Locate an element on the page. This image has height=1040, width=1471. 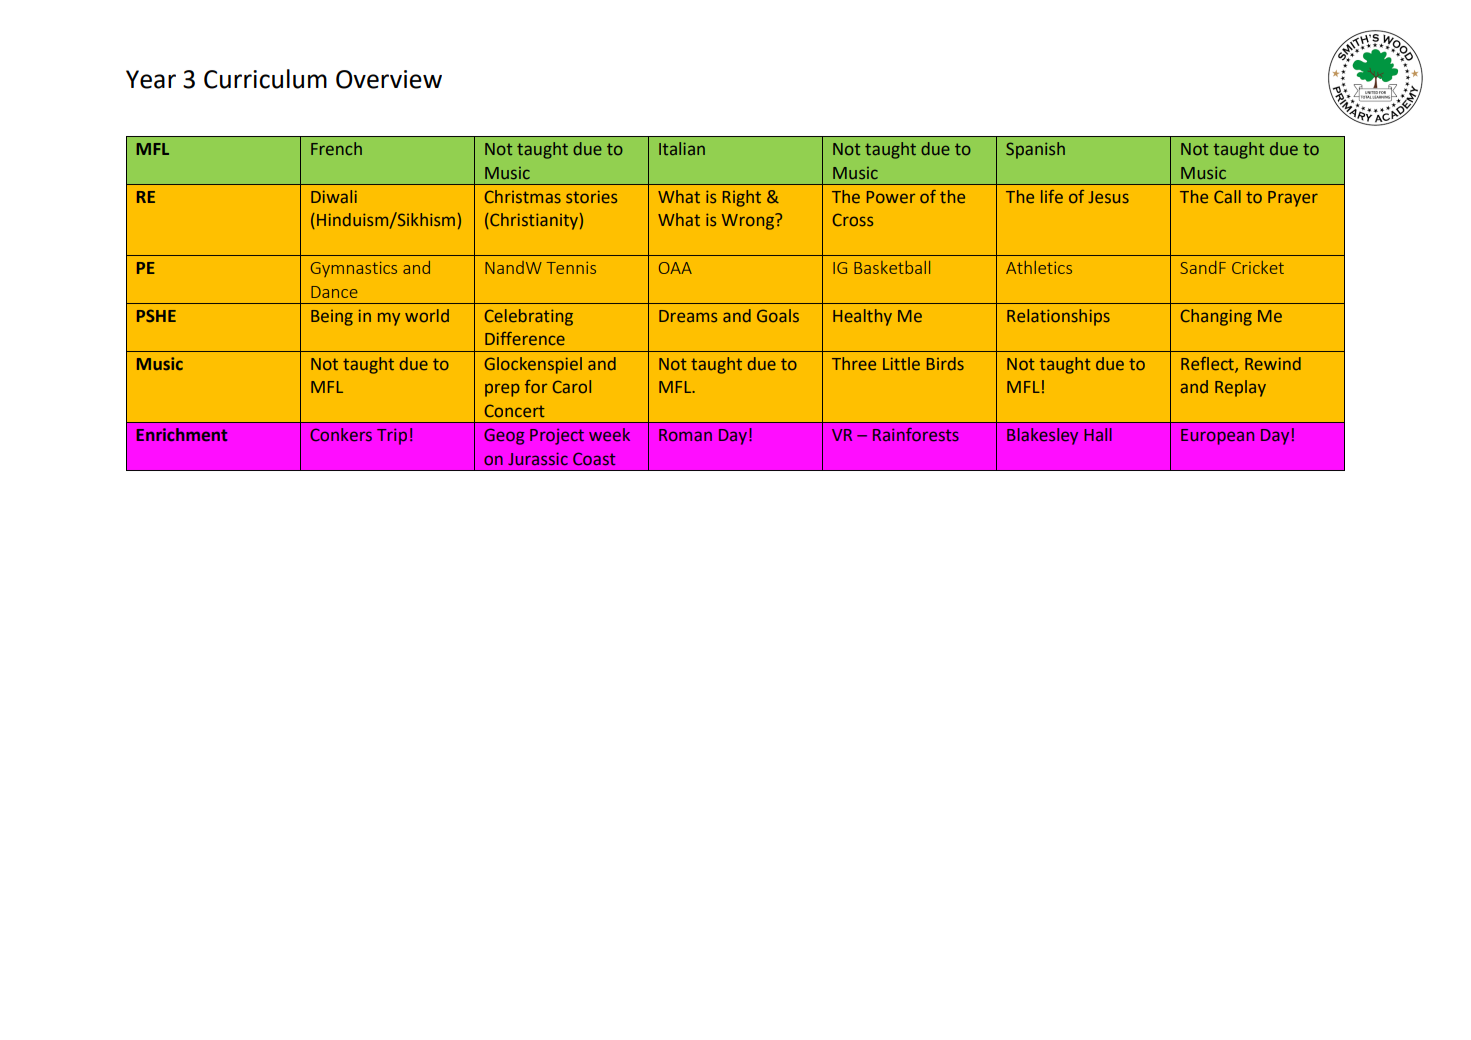
Jesus is located at coordinates (1109, 197).
